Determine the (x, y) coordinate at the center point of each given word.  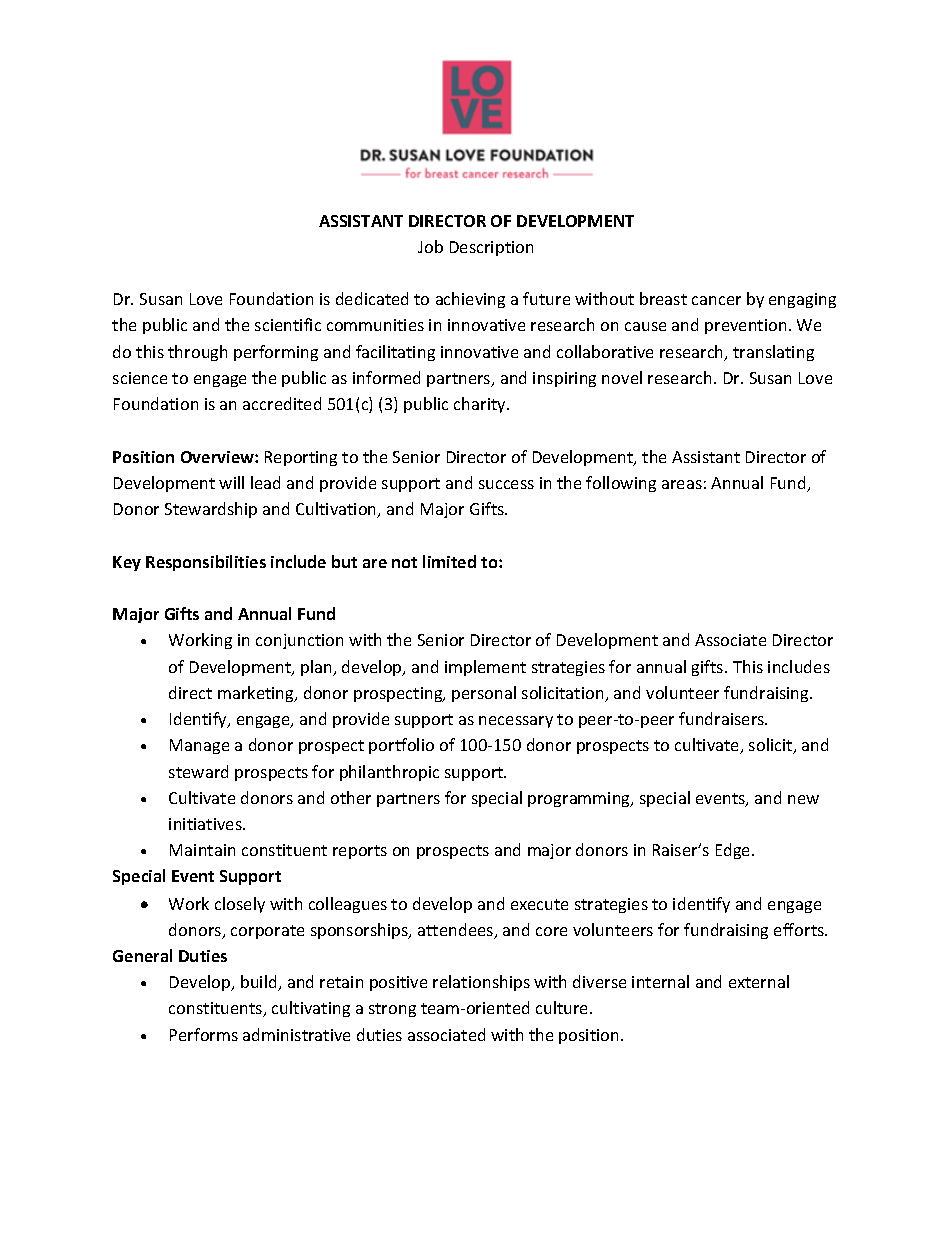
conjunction (299, 641)
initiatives (206, 824)
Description (491, 248)
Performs (204, 1034)
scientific (288, 324)
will (231, 482)
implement (485, 668)
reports (360, 852)
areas (682, 484)
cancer (716, 300)
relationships (481, 983)
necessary (516, 722)
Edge (734, 851)
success (506, 484)
